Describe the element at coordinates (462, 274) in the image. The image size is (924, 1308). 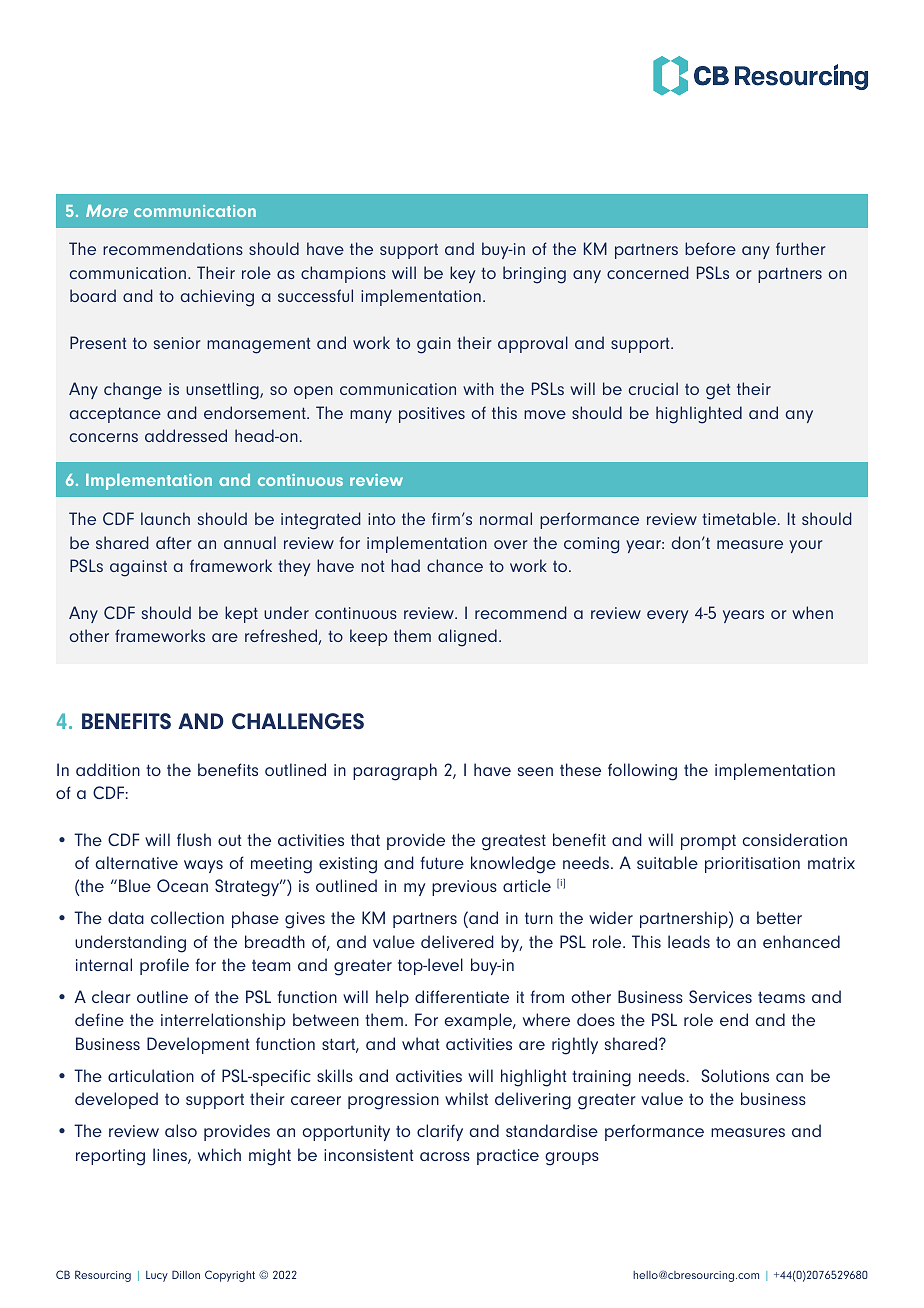
I see `key` at that location.
